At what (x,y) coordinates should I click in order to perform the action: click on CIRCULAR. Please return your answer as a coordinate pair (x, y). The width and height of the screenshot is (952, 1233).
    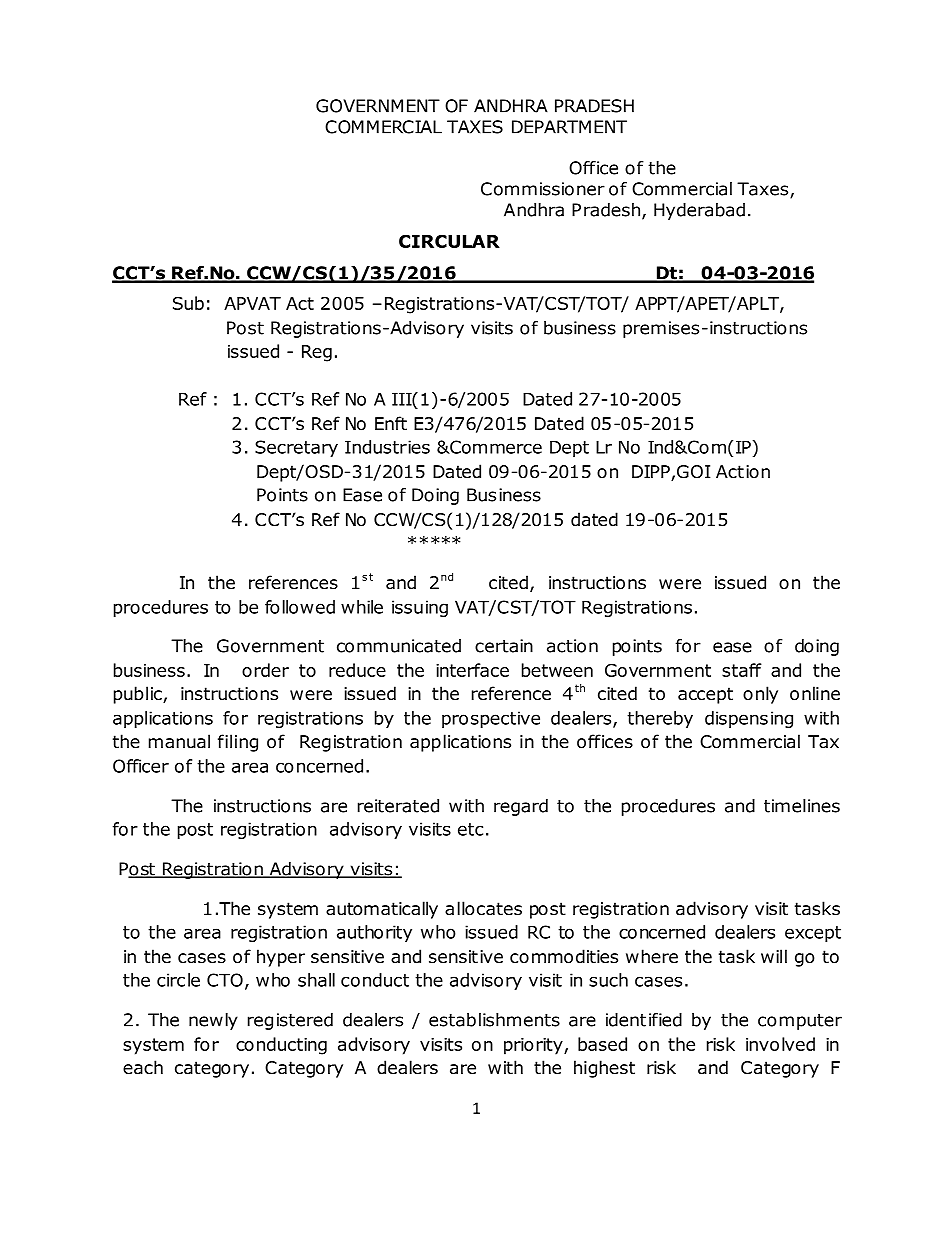
    Looking at the image, I should click on (449, 241).
